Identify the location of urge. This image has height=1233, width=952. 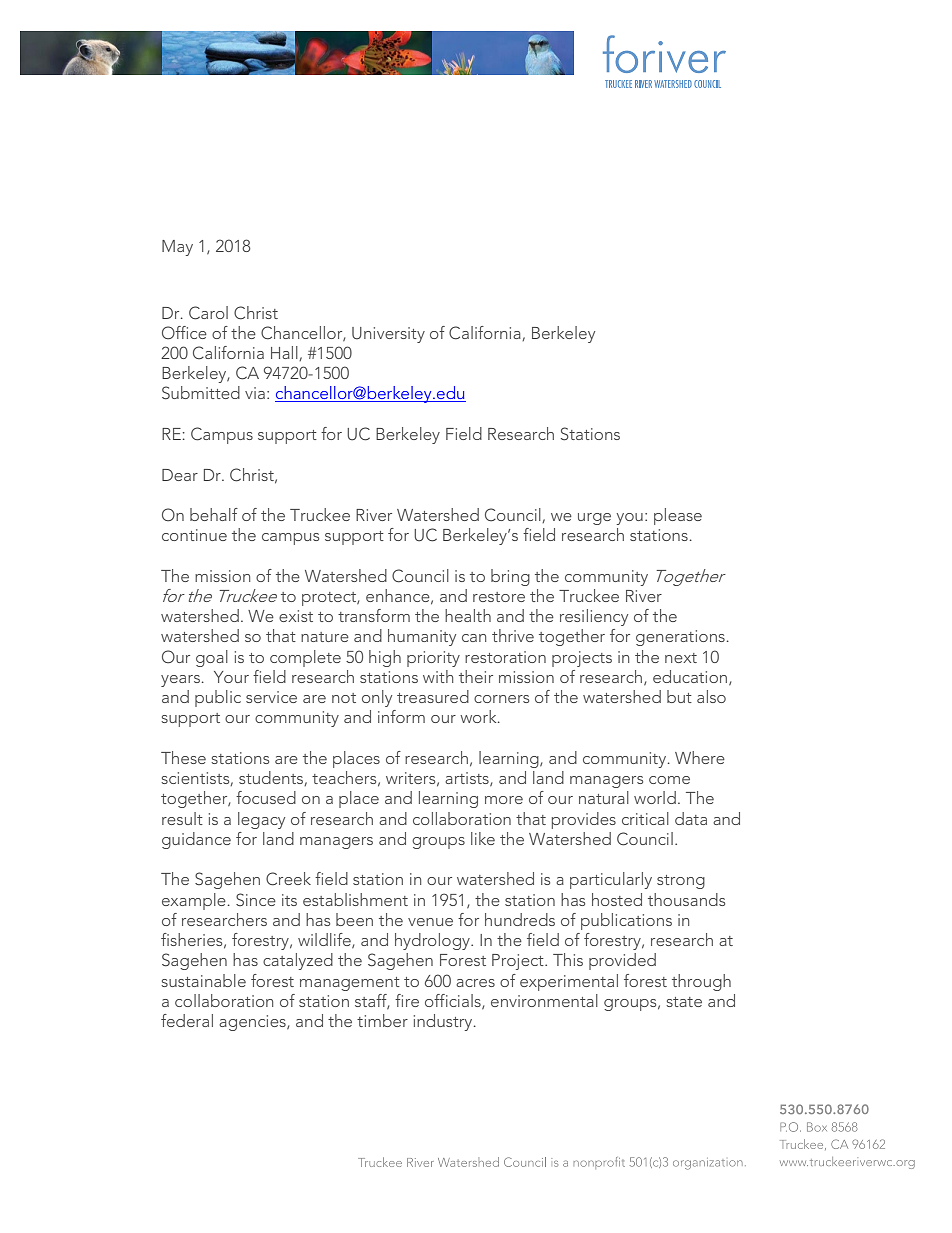
(594, 519).
